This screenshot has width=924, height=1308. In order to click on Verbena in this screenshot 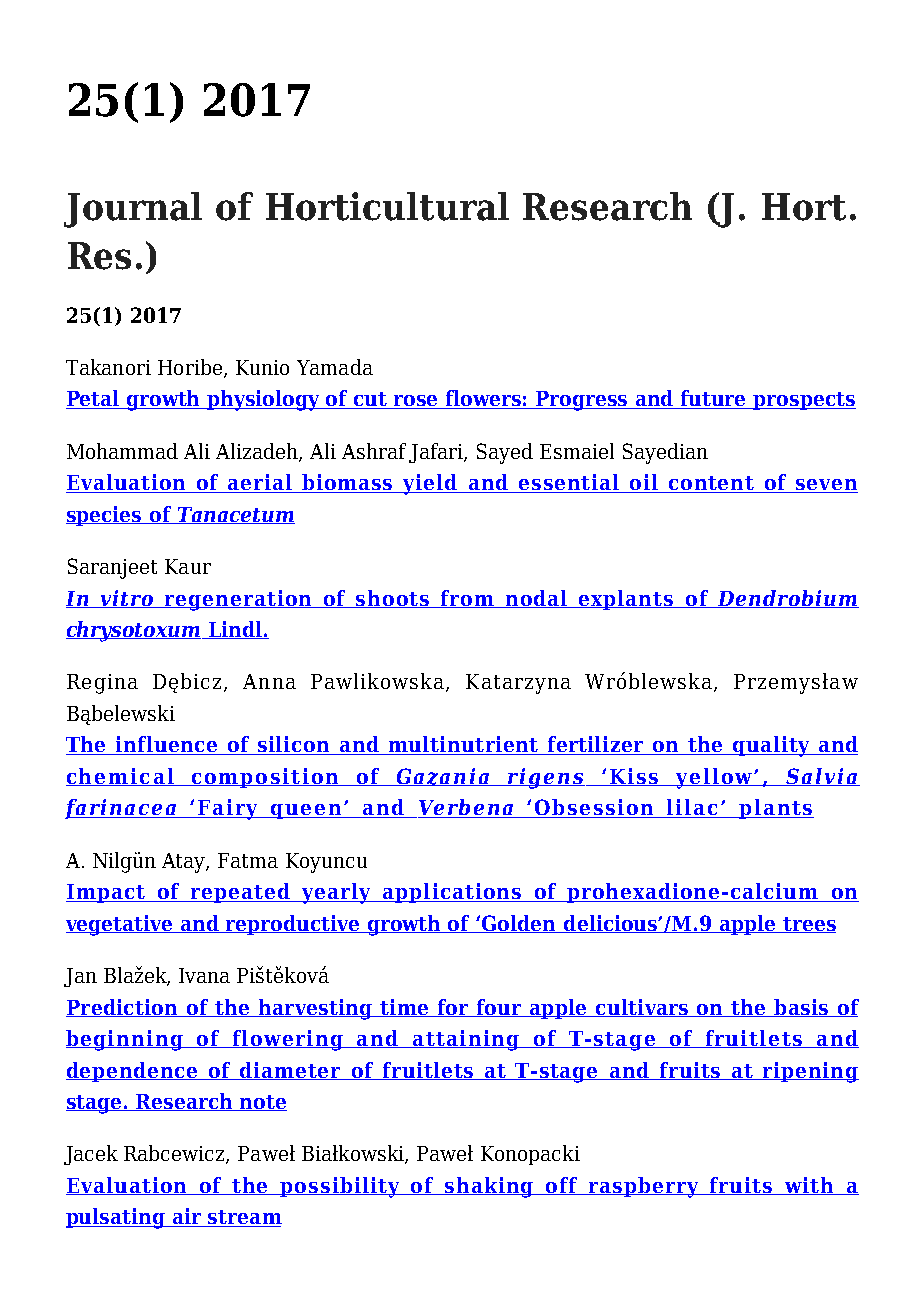, I will do `click(466, 808)`.
